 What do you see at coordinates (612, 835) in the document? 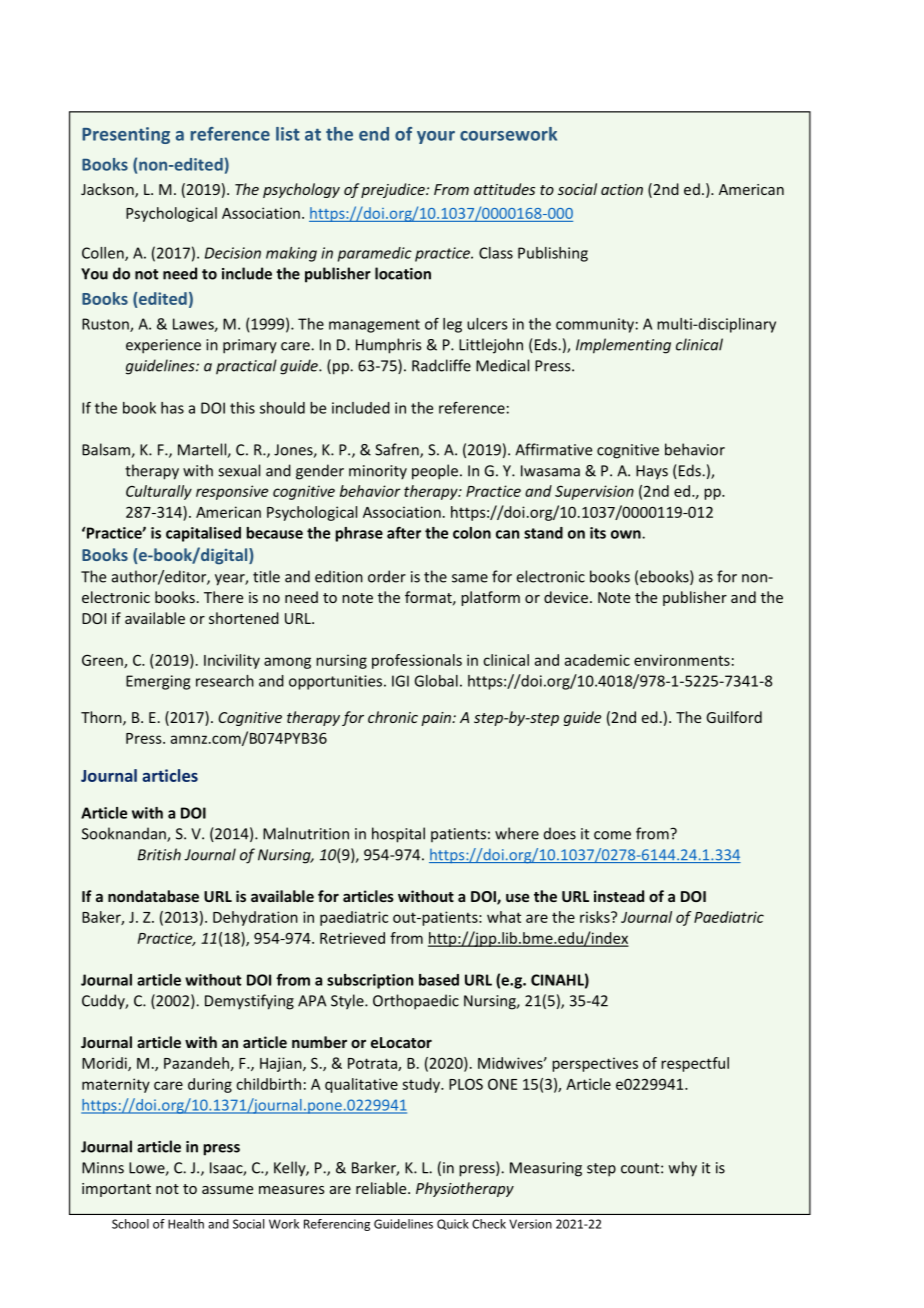
I see `come` at bounding box center [612, 835].
